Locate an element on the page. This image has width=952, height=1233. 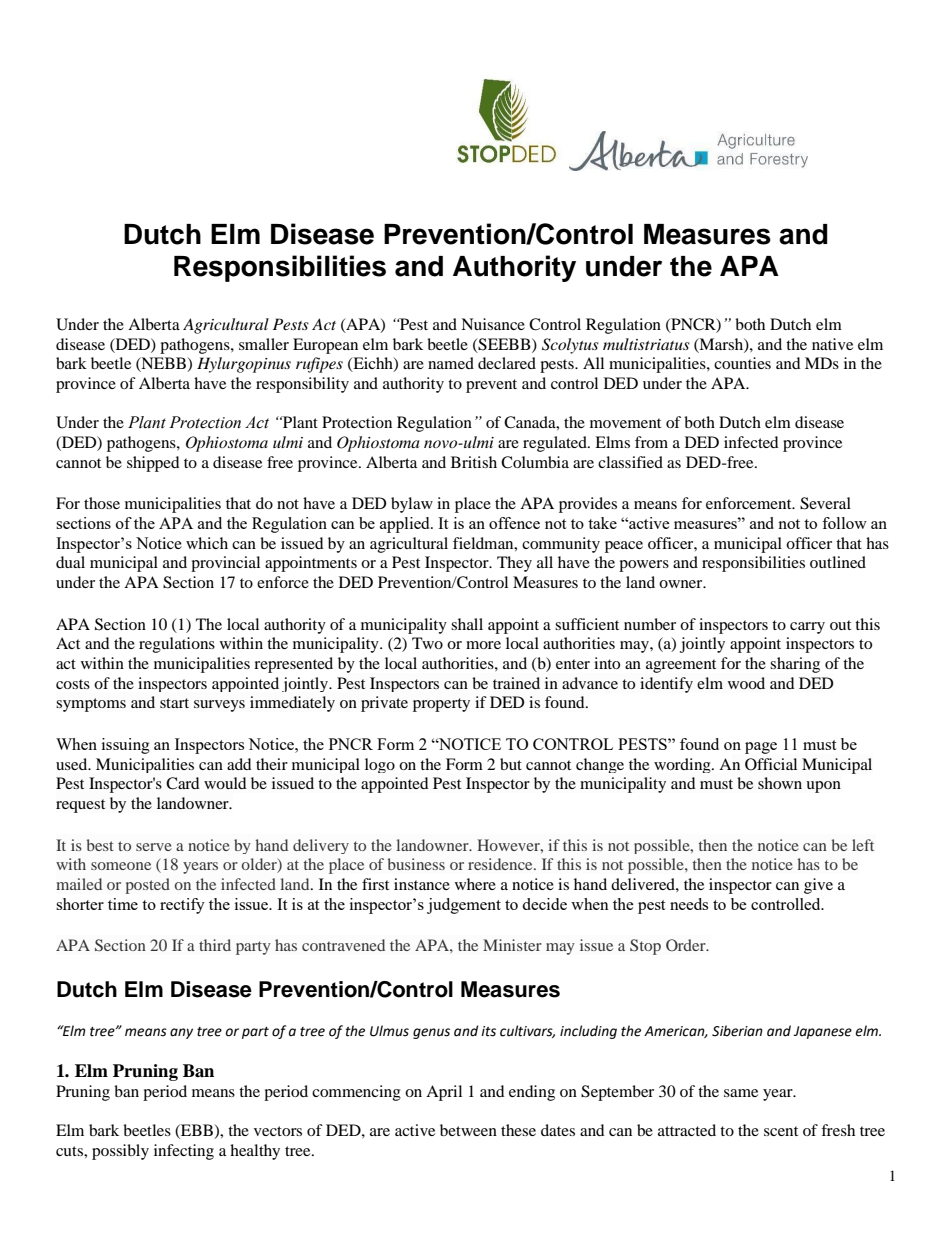
named is located at coordinates (451, 363).
